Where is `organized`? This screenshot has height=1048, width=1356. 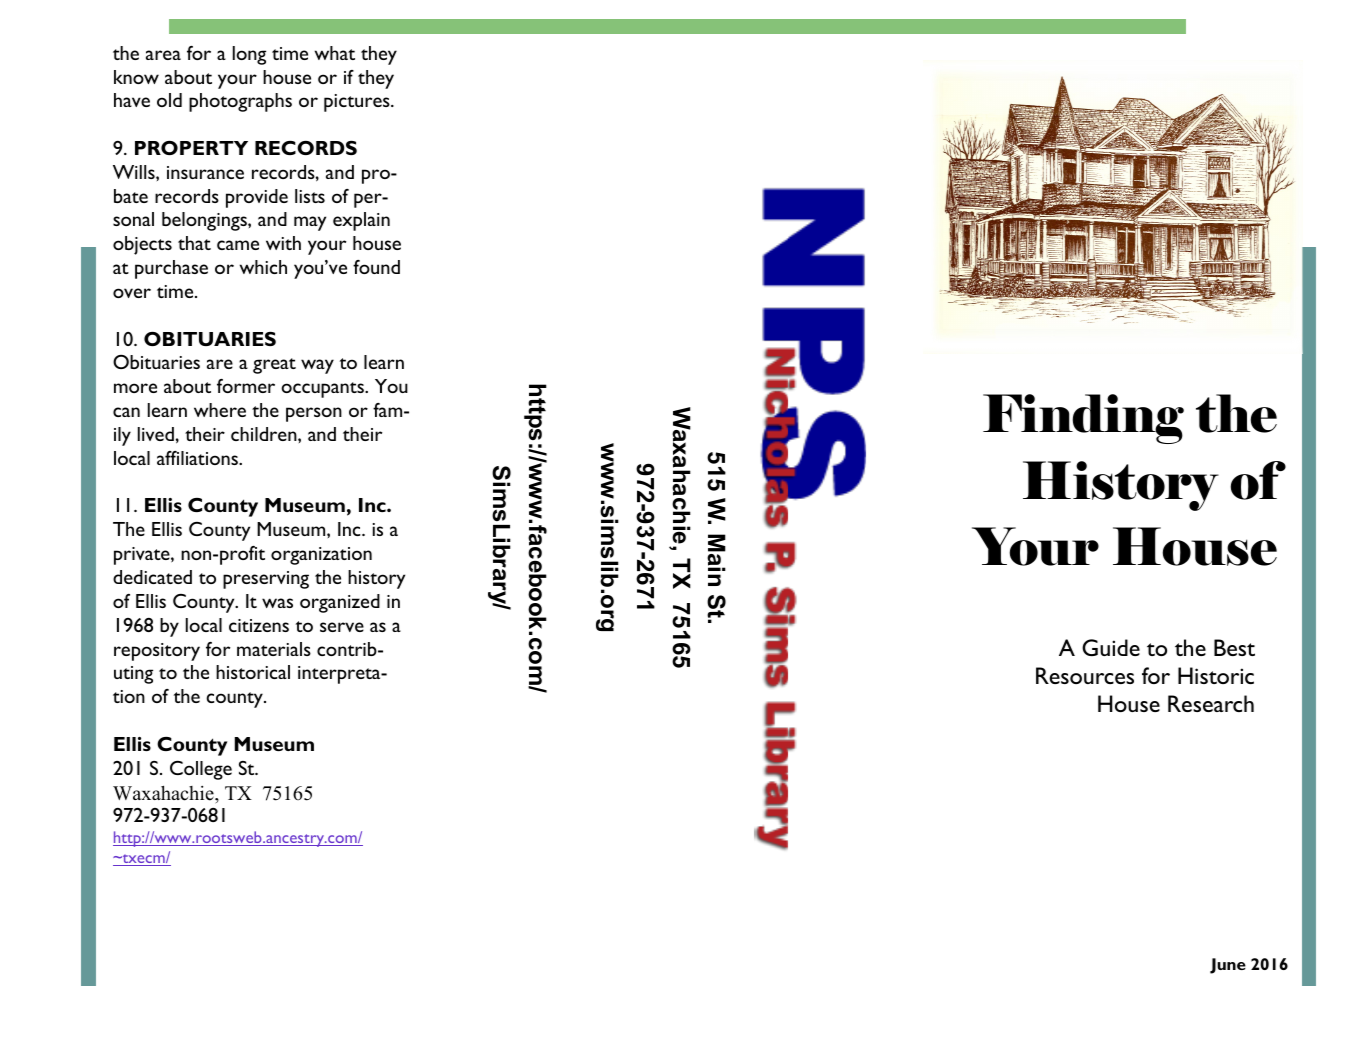
organized is located at coordinates (340, 603).
